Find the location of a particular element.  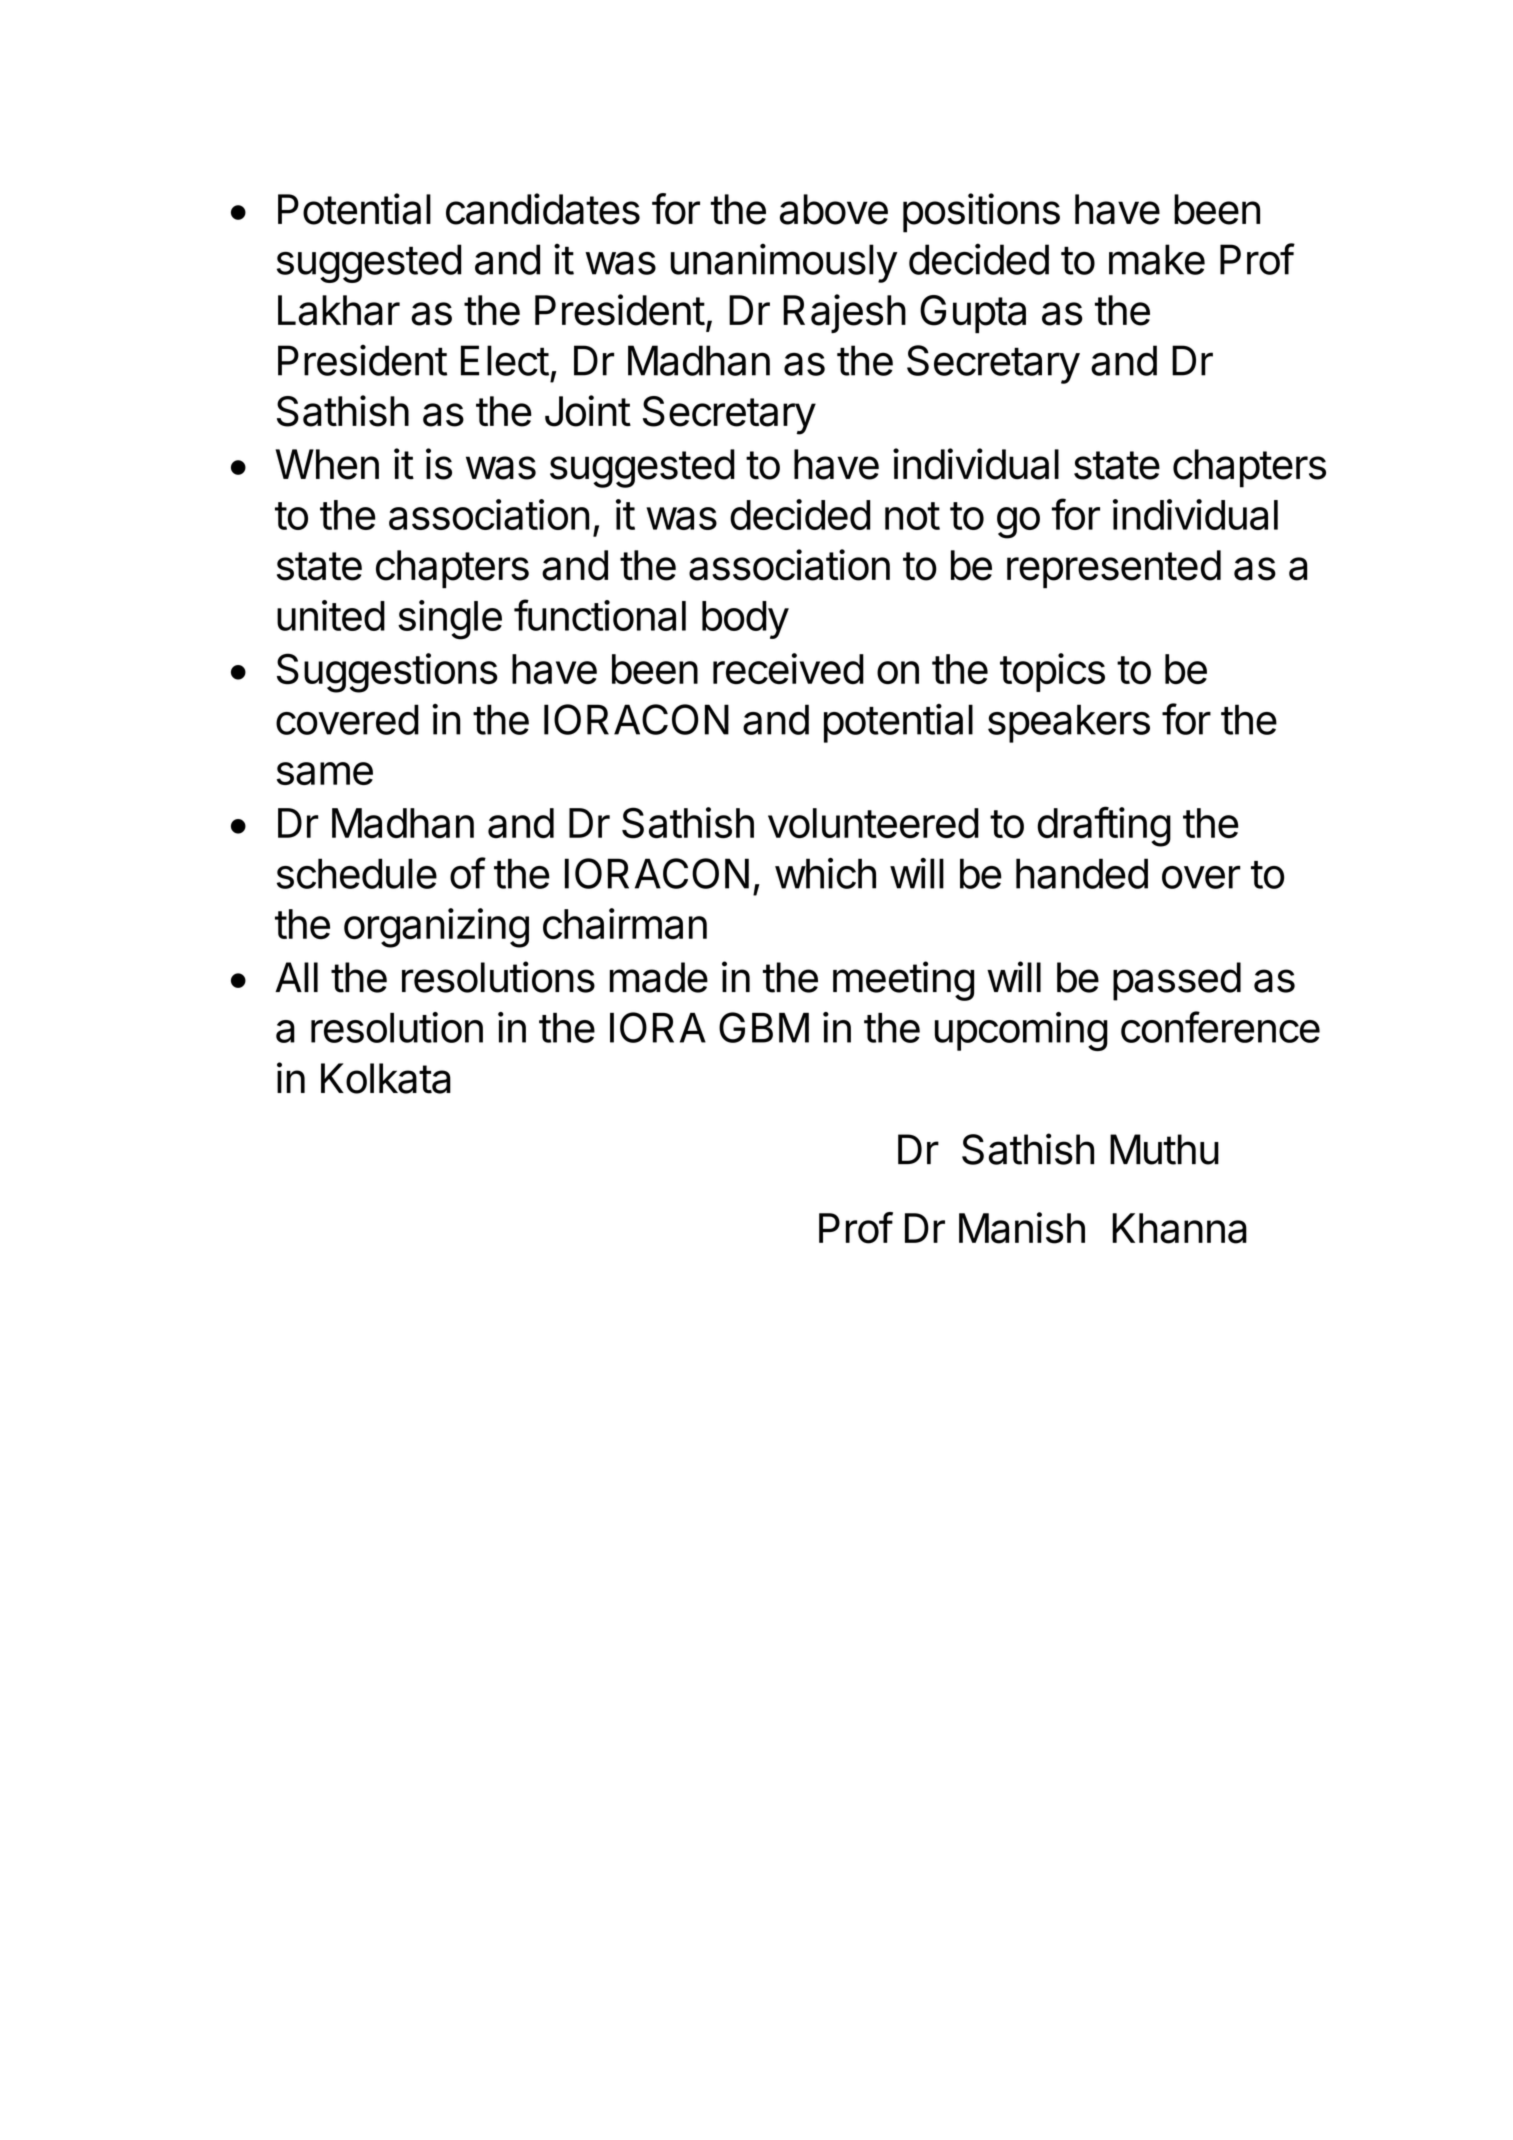

organizing is located at coordinates (436, 928).
